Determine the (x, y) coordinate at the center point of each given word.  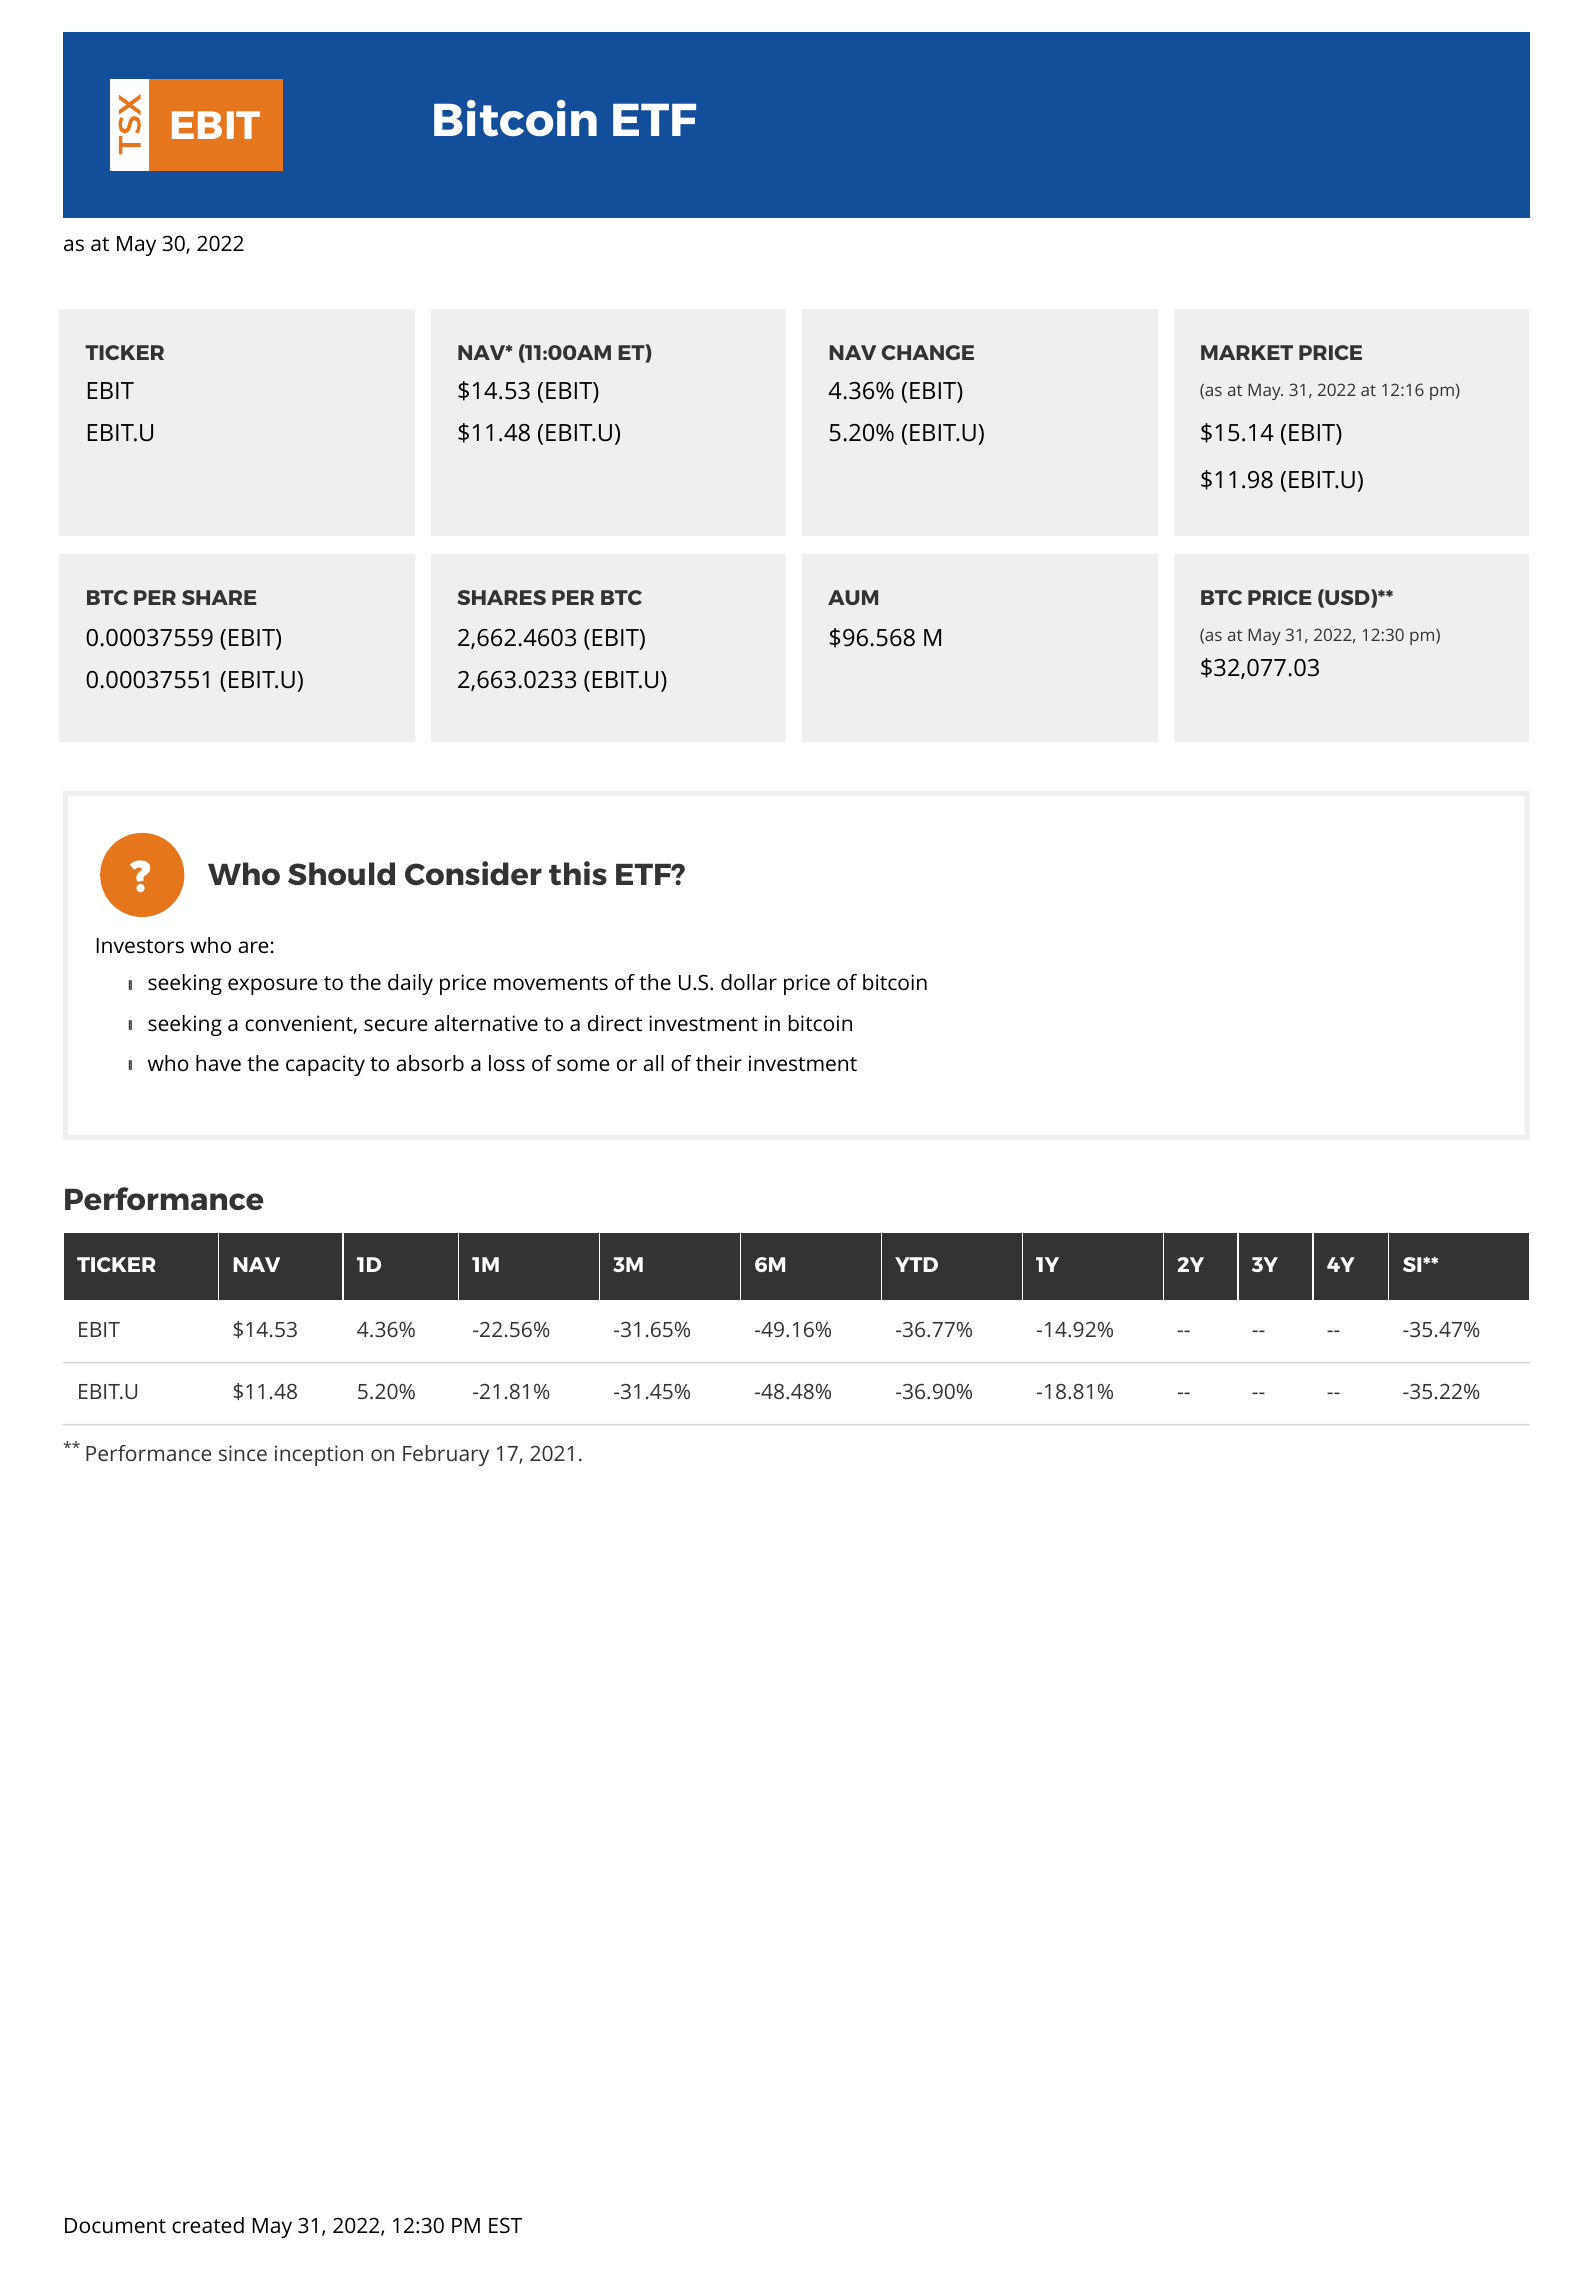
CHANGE (928, 352)
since (243, 1453)
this (578, 873)
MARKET (1247, 352)
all (653, 1063)
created (208, 2225)
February (446, 1455)
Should (341, 873)
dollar (749, 982)
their (719, 1063)
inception (319, 1455)
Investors (140, 945)
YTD (916, 1264)
